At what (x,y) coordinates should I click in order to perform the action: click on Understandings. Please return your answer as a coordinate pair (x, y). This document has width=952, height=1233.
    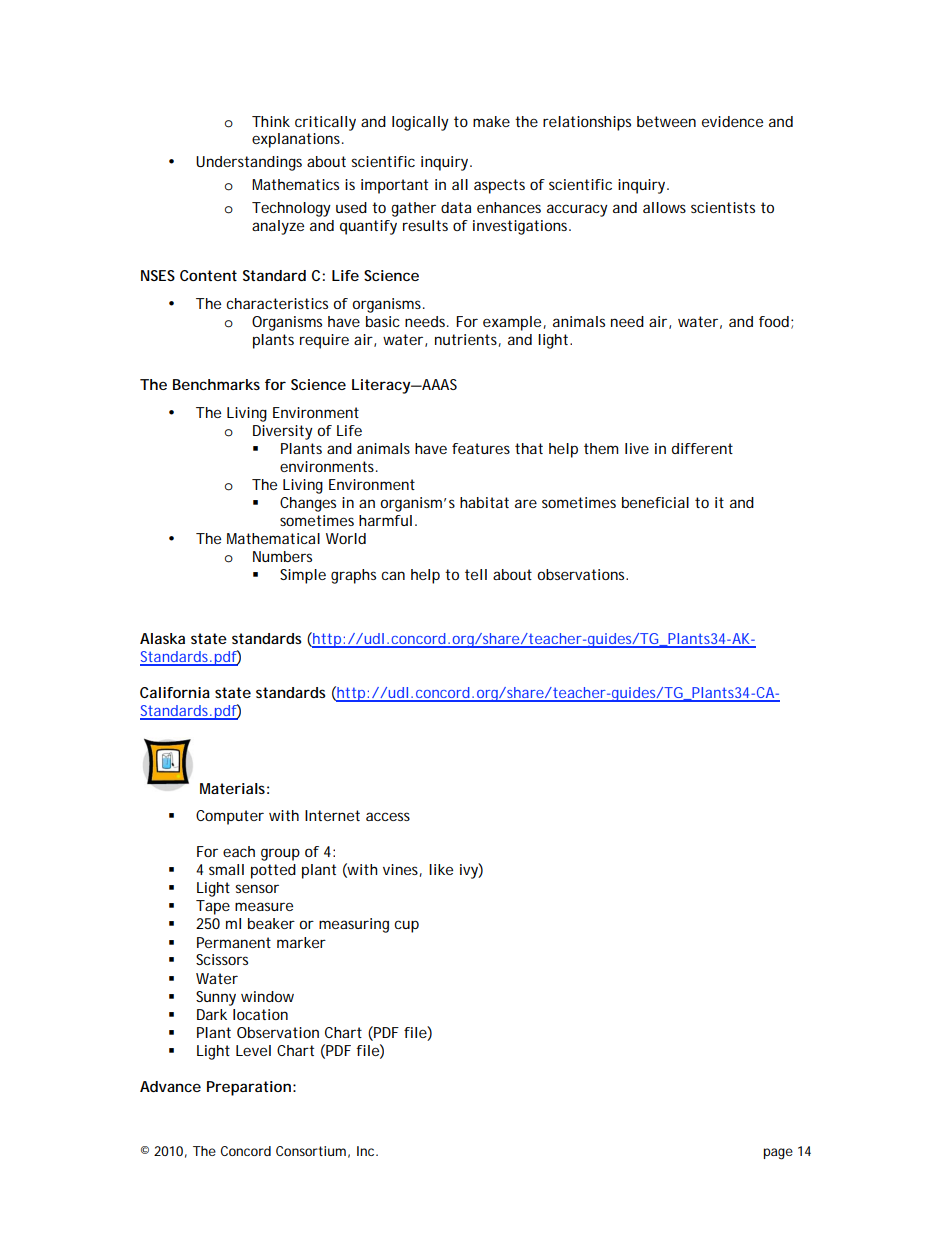
    Looking at the image, I should click on (249, 163).
